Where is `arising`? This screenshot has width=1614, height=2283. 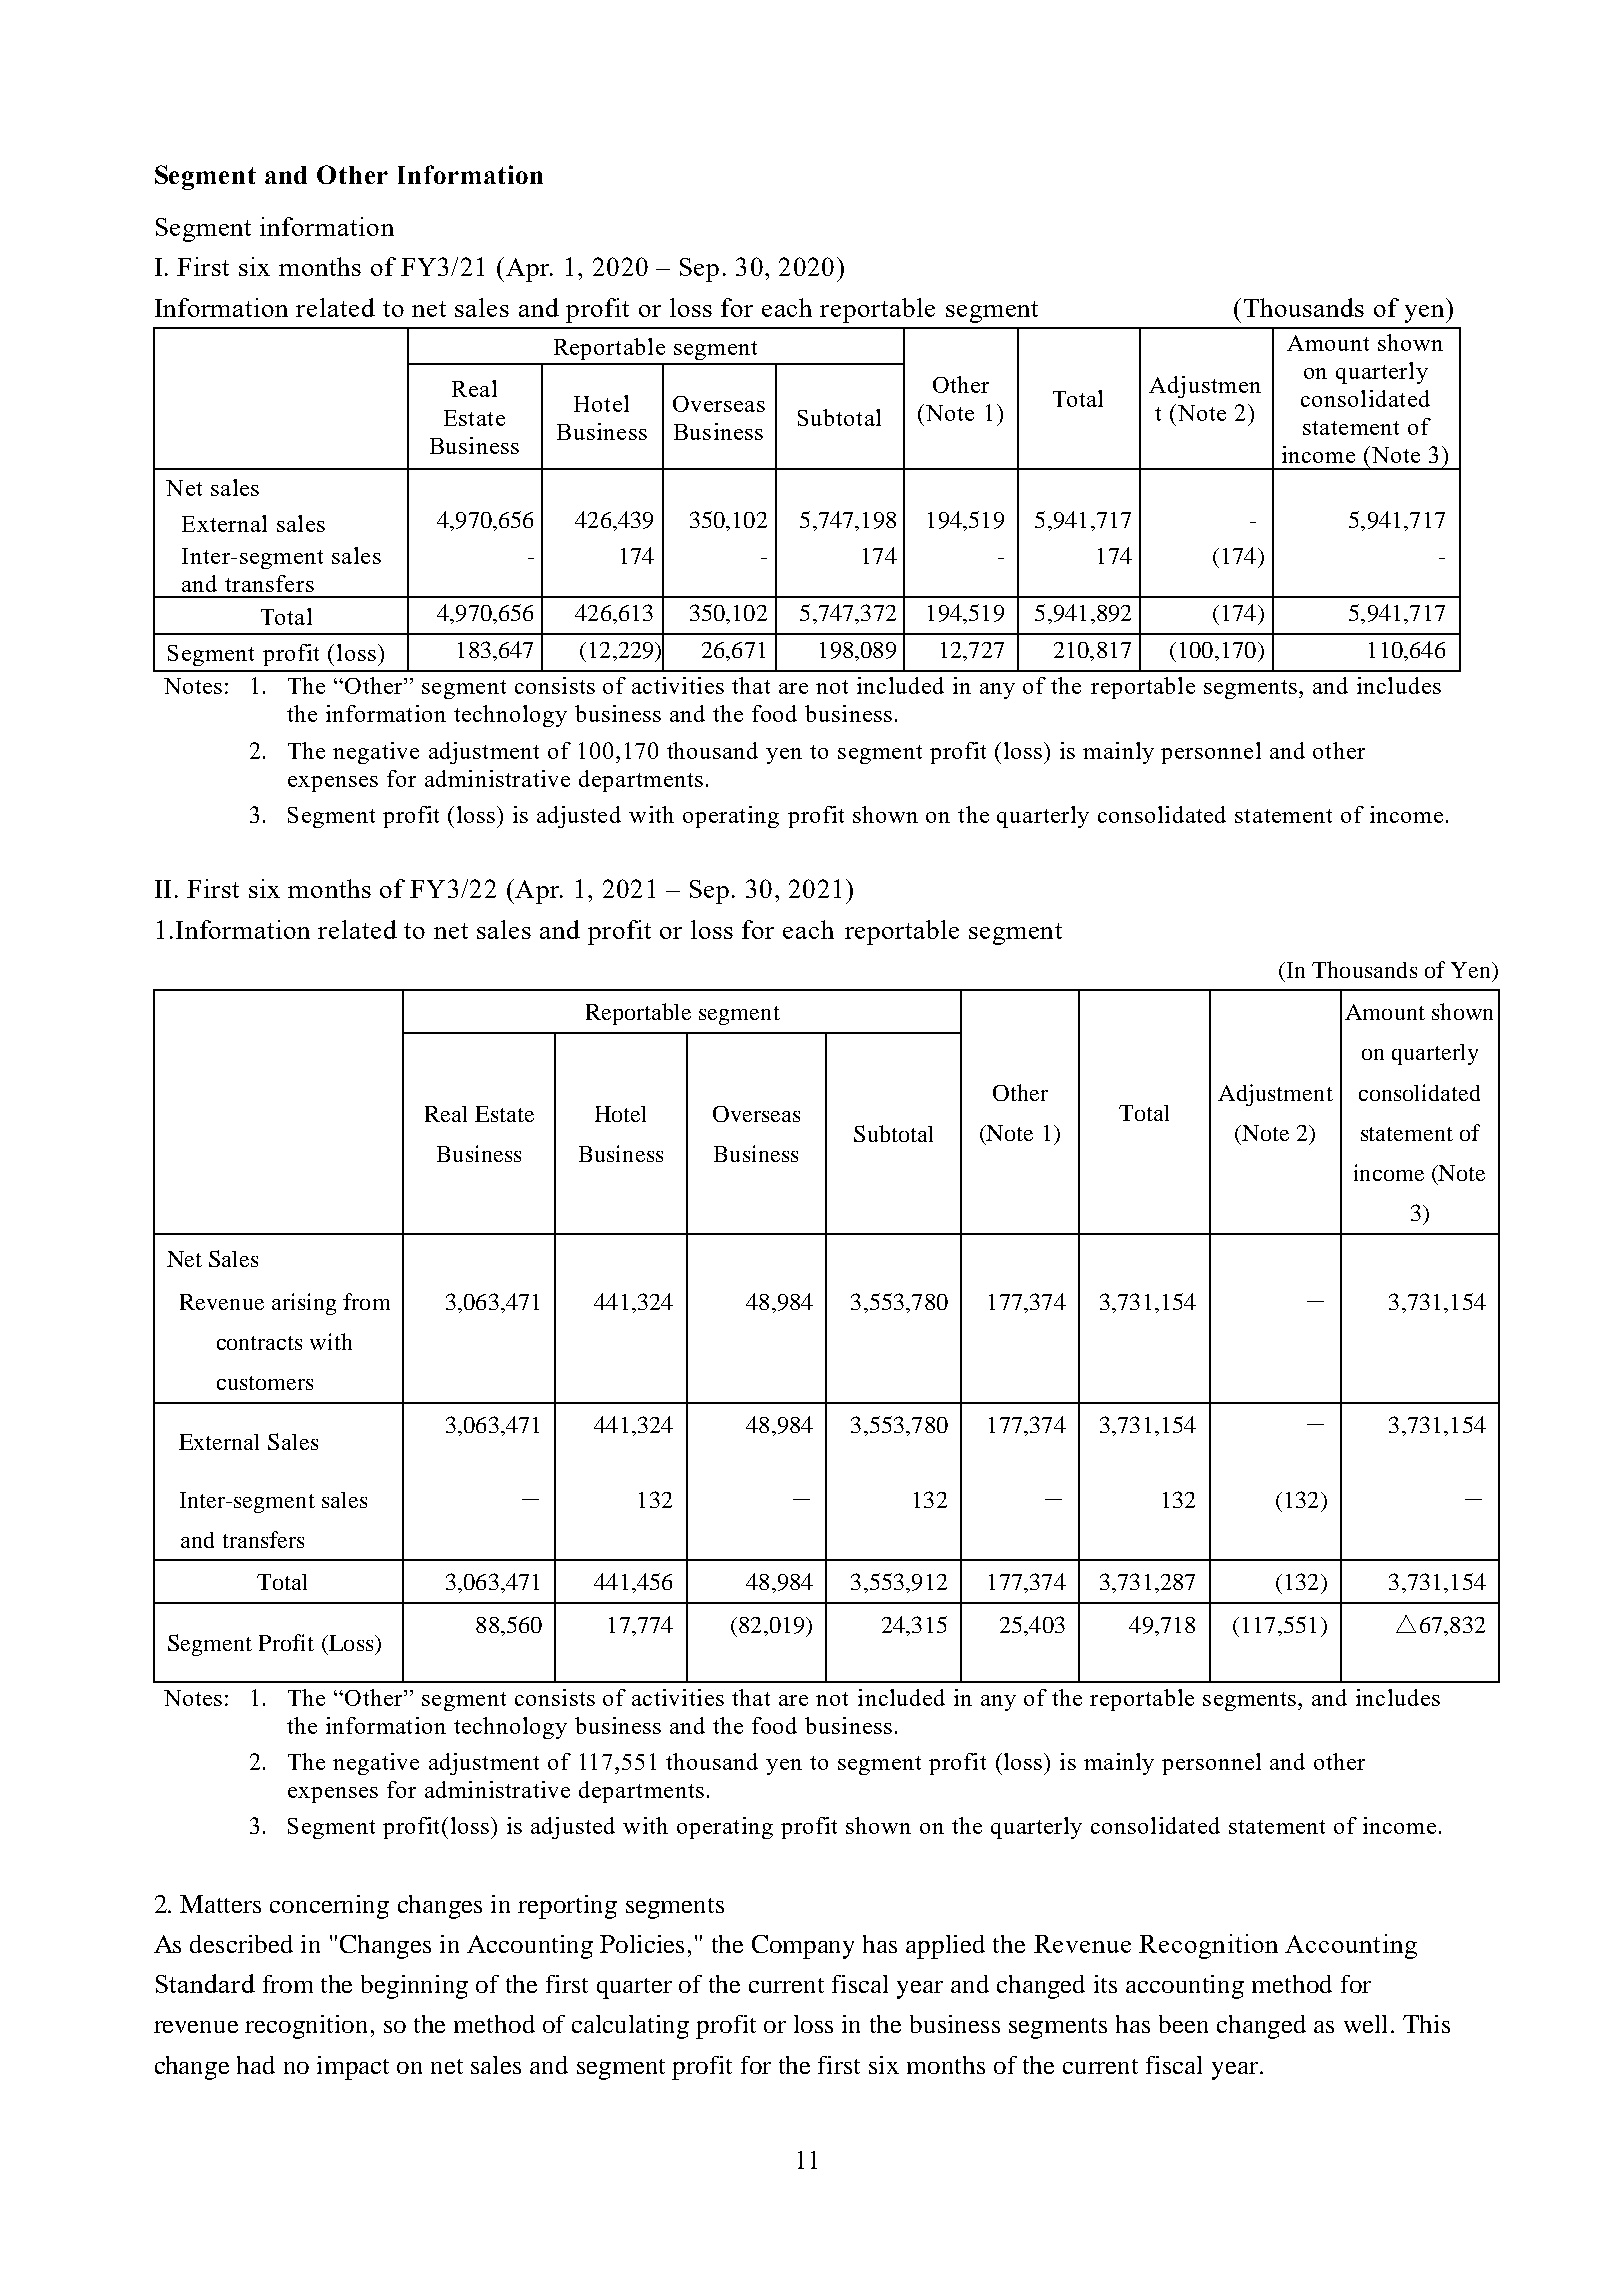
arising is located at coordinates (304, 1304).
